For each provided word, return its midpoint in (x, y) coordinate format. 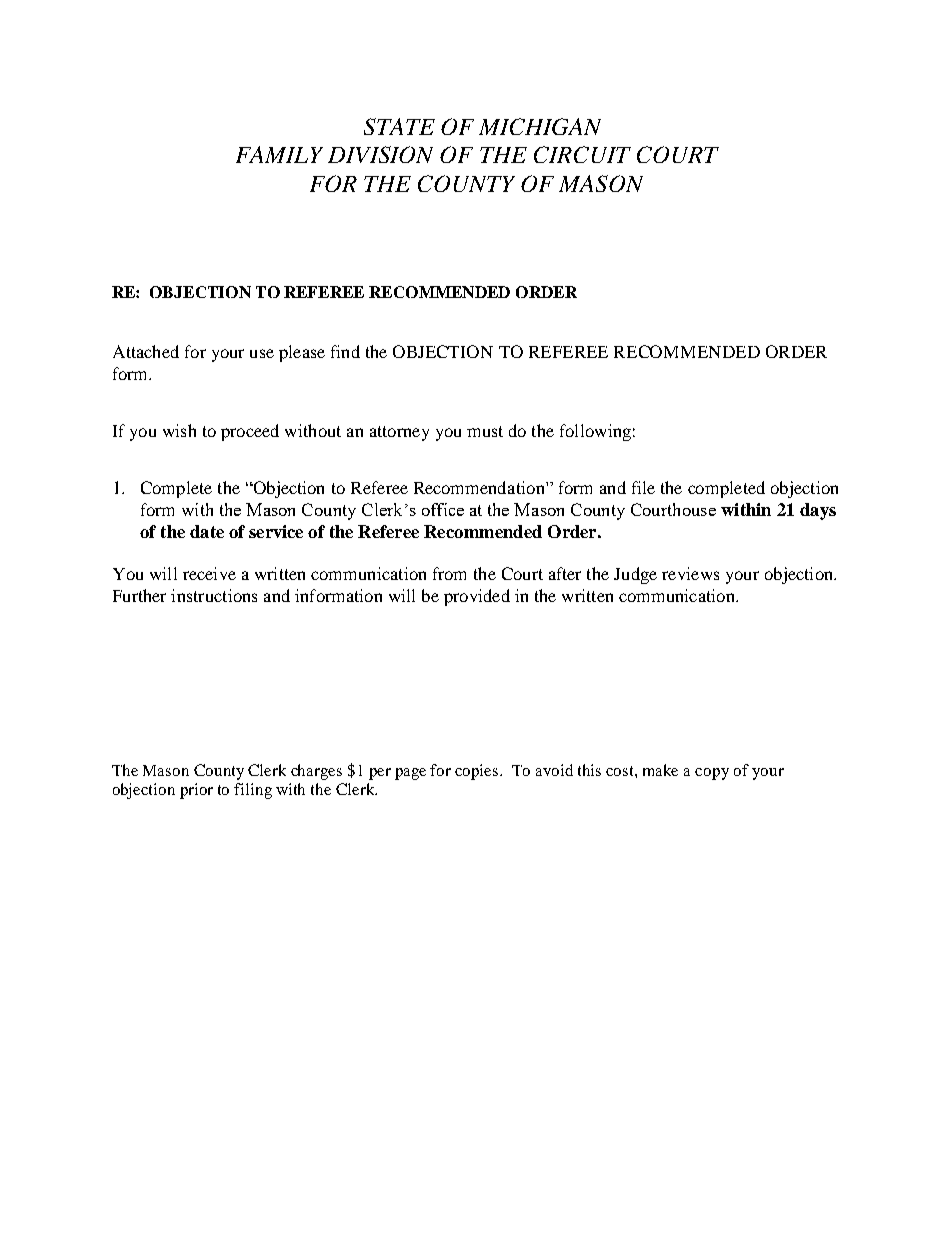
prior (196, 791)
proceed (250, 432)
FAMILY (279, 154)
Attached (146, 351)
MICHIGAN (540, 126)
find (345, 351)
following (595, 432)
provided (477, 597)
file (643, 487)
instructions (214, 595)
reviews (690, 573)
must (485, 431)
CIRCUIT (582, 154)
